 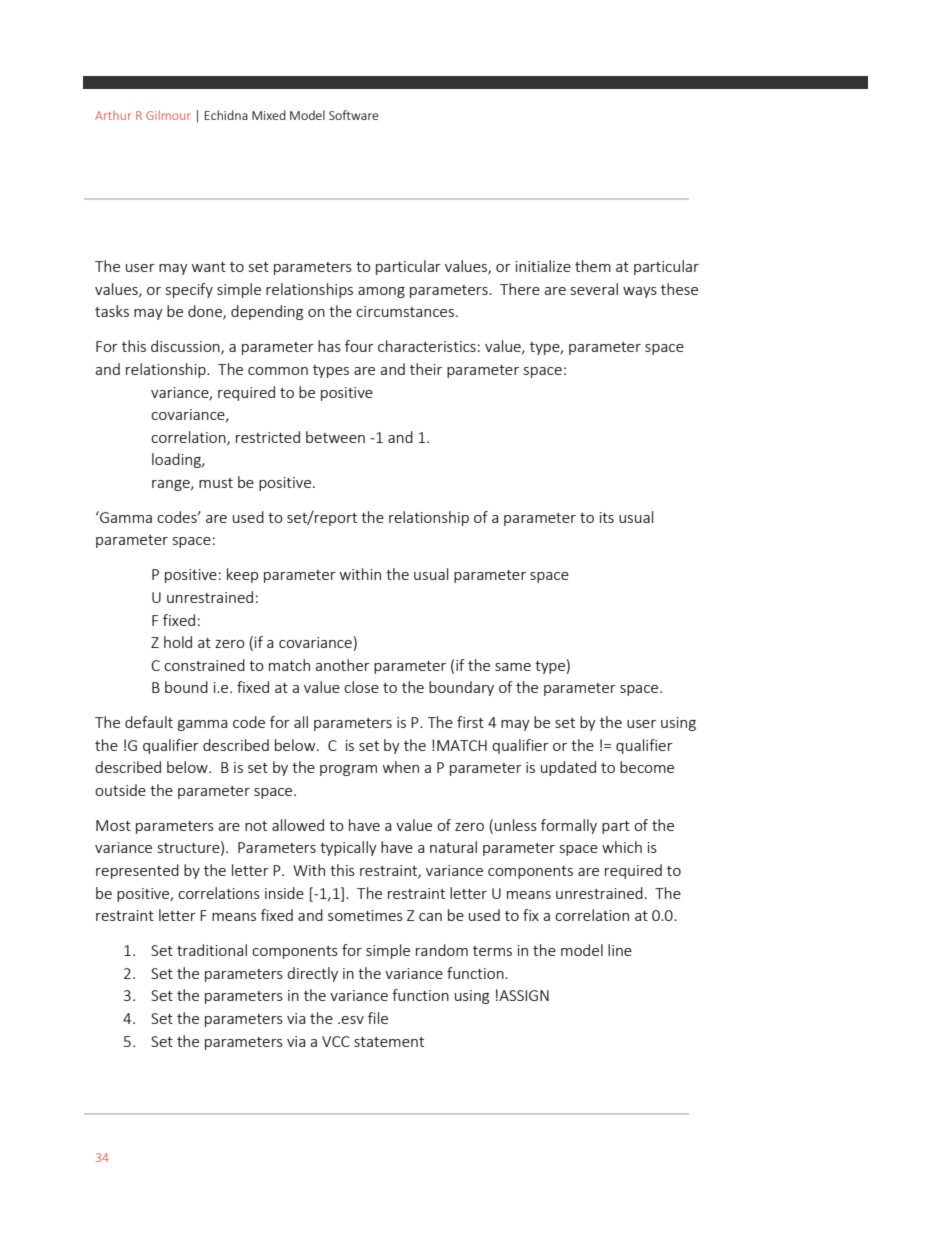 What do you see at coordinates (149, 722) in the screenshot?
I see `default` at bounding box center [149, 722].
